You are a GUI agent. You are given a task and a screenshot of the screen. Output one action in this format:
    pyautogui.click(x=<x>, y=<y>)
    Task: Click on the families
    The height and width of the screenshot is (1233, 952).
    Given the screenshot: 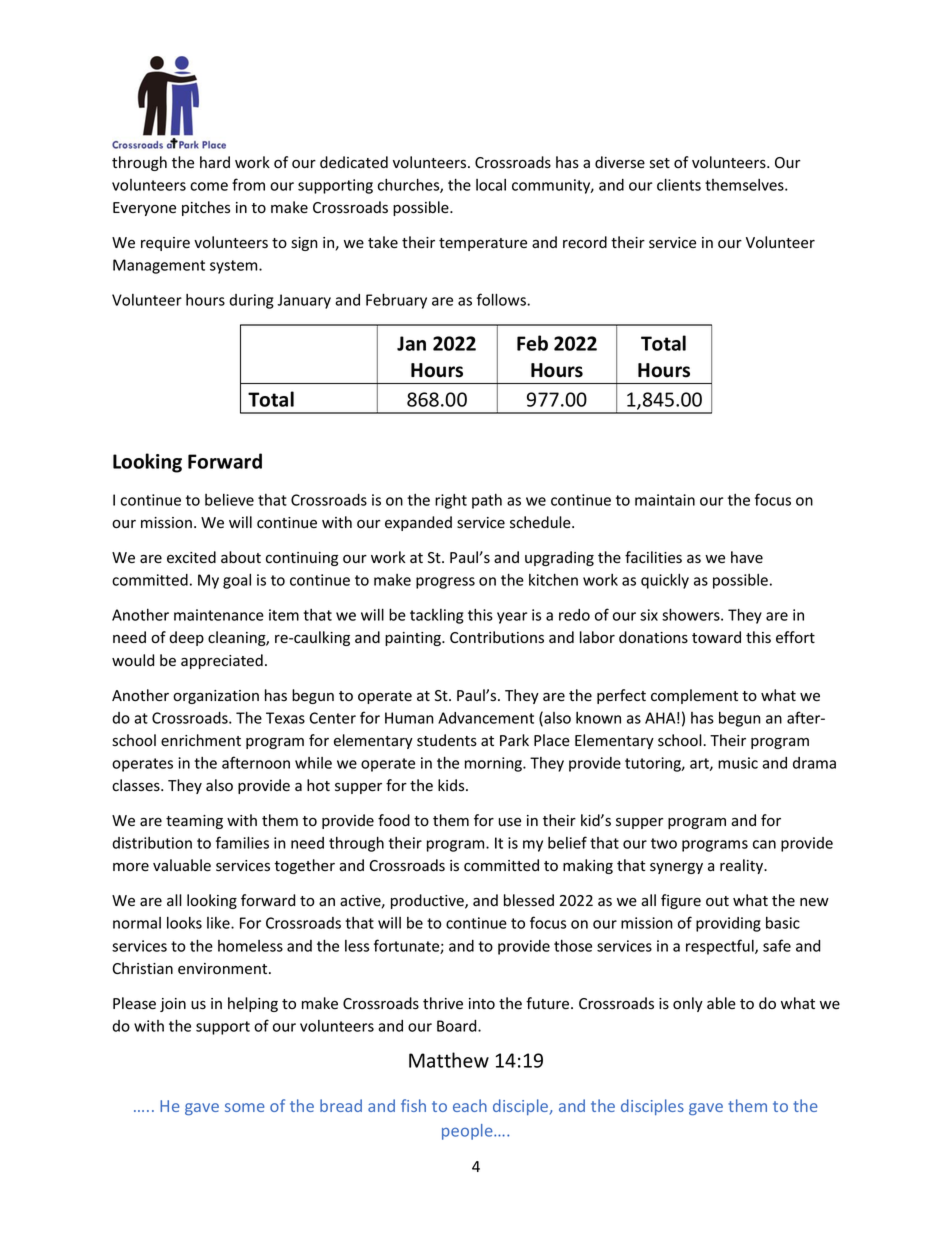 What is the action you would take?
    pyautogui.click(x=242, y=842)
